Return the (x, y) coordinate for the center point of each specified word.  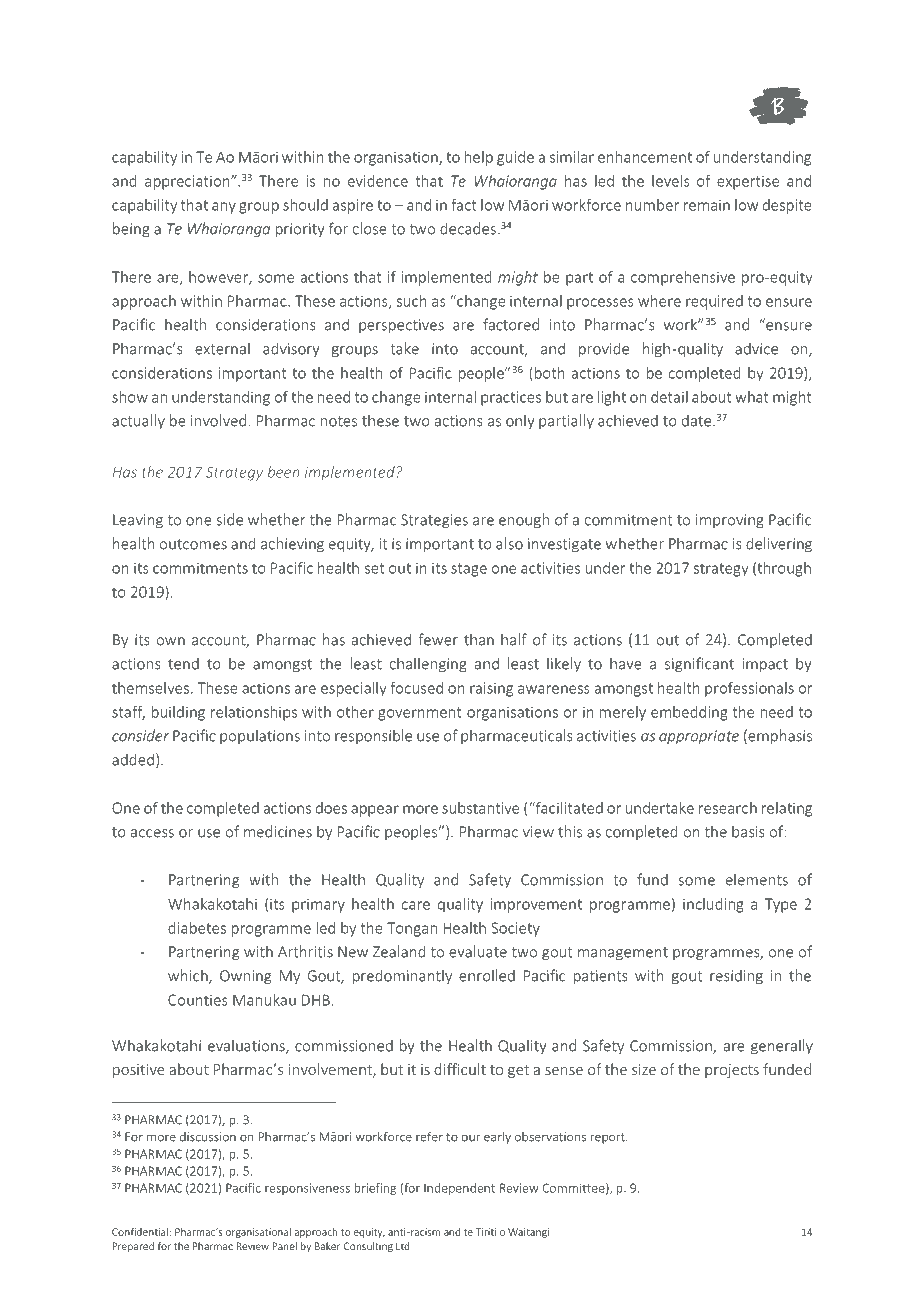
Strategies (434, 521)
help (479, 158)
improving (730, 521)
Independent (459, 1189)
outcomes (193, 544)
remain (707, 205)
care (416, 905)
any (224, 208)
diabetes (197, 928)
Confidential (140, 1232)
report (609, 1138)
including (713, 905)
